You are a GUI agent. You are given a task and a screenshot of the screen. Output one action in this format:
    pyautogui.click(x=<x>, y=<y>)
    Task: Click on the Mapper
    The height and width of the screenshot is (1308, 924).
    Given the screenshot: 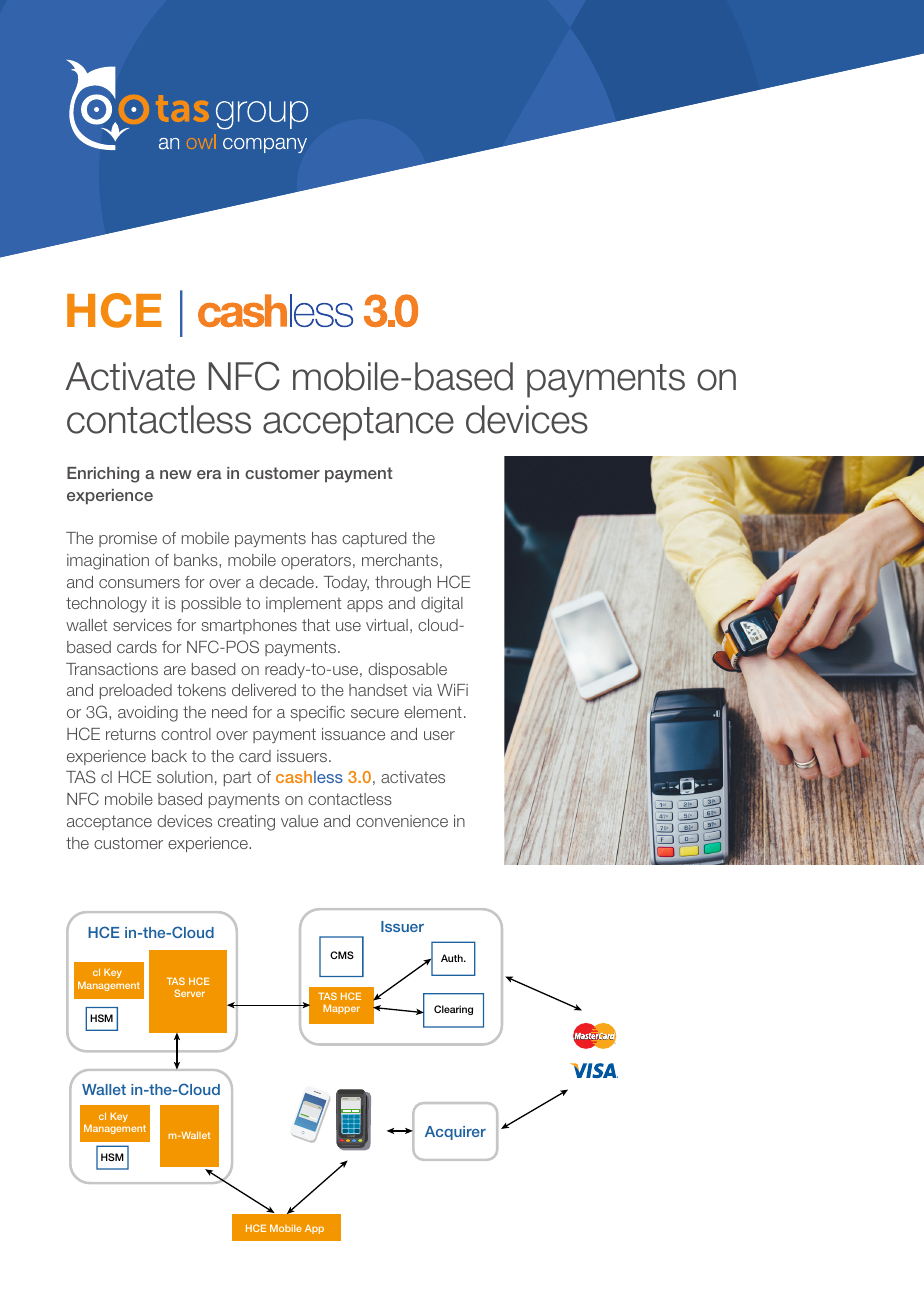 What is the action you would take?
    pyautogui.click(x=341, y=1009)
